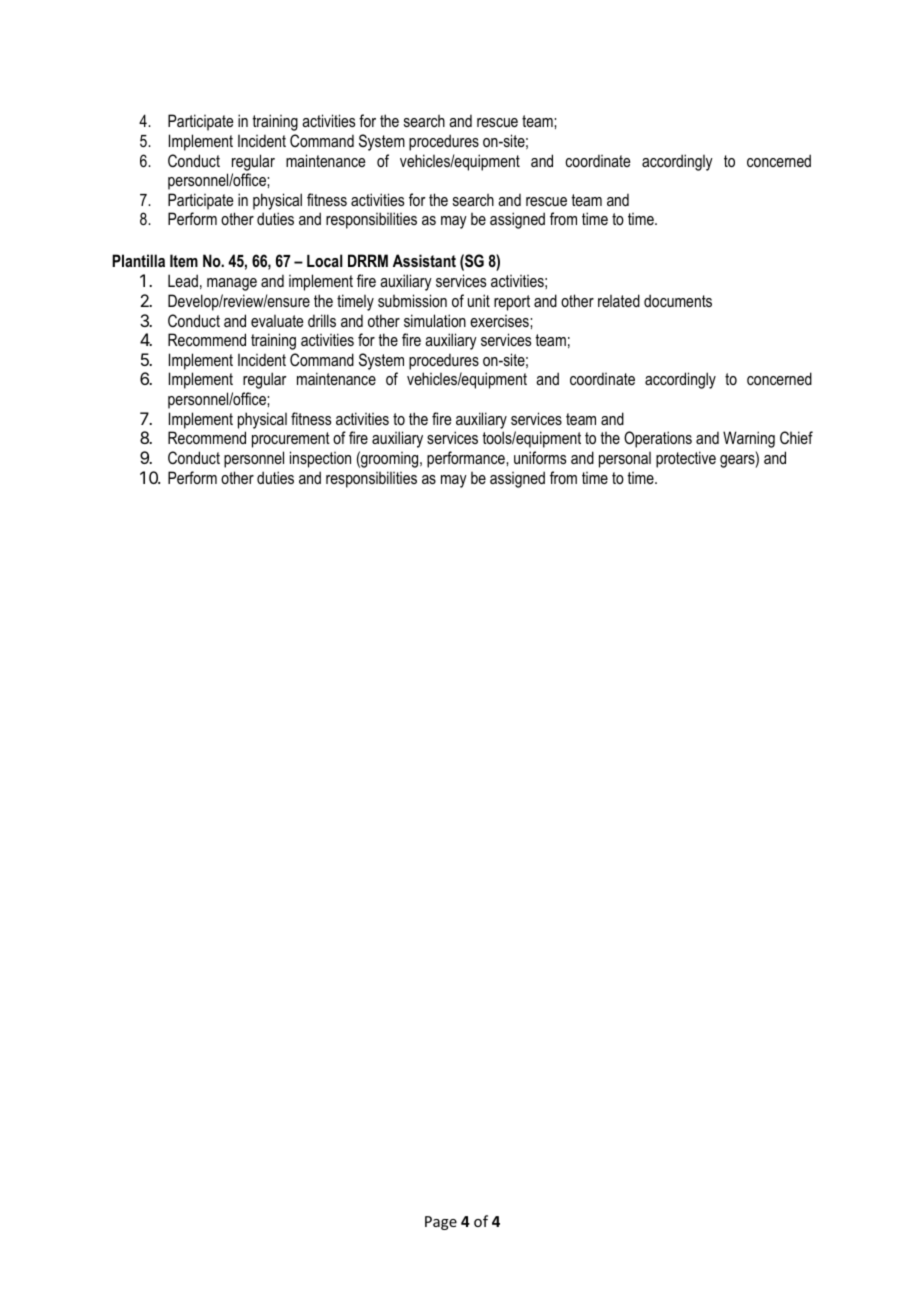 The height and width of the screenshot is (1308, 924). What do you see at coordinates (540, 457) in the screenshot?
I see `uniforms` at bounding box center [540, 457].
